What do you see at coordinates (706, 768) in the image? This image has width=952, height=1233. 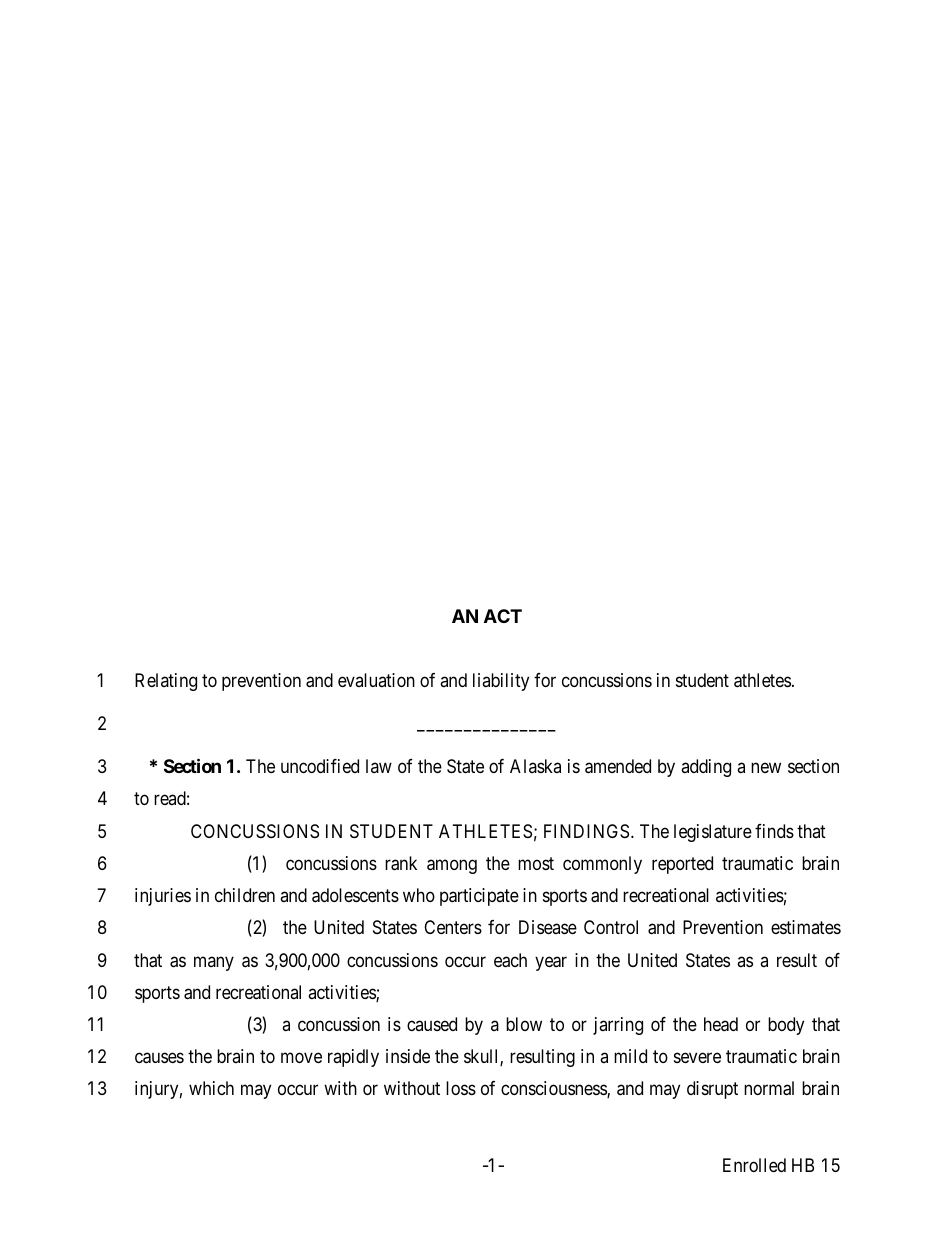 I see `adding` at bounding box center [706, 768].
